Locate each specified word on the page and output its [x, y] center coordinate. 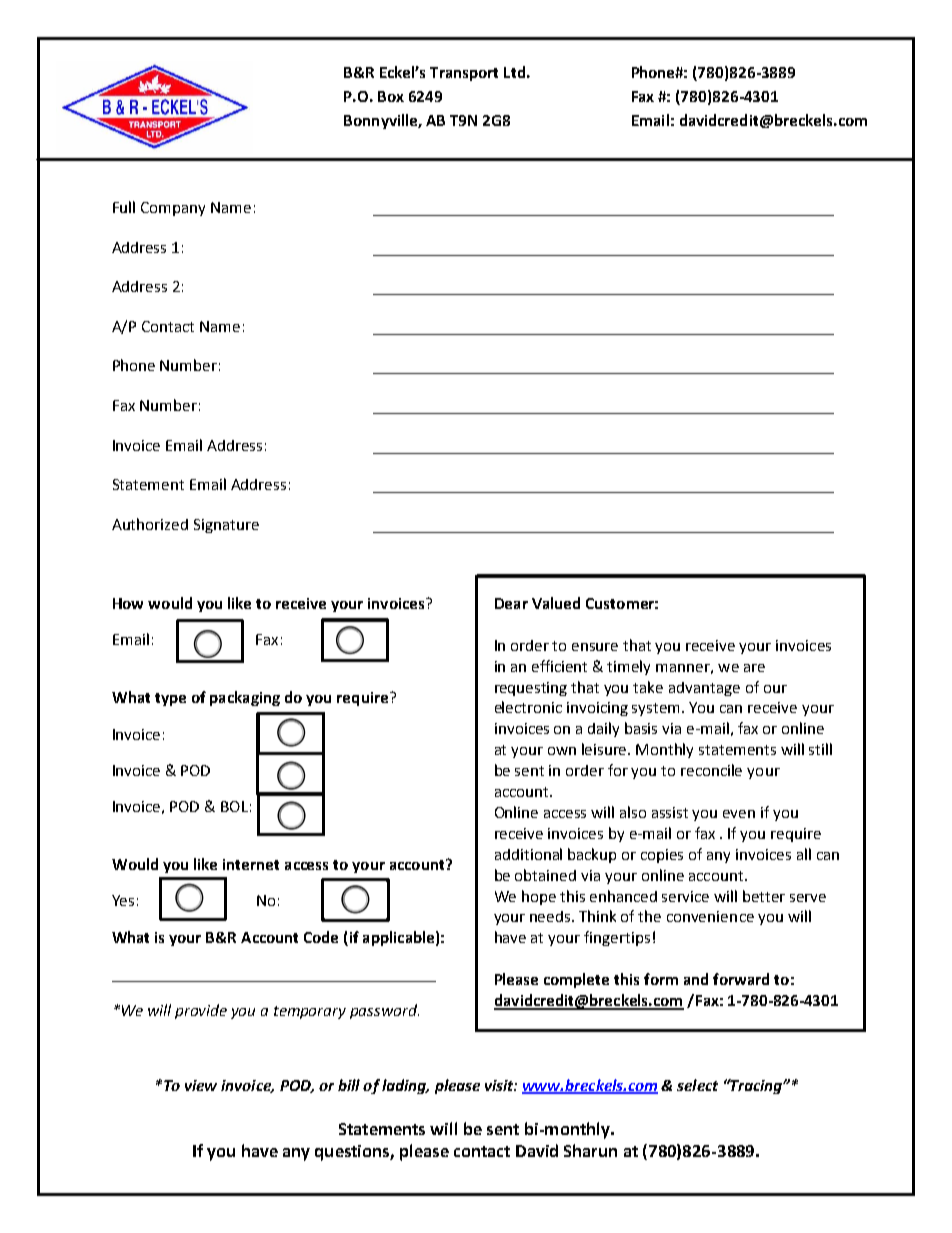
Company [173, 209]
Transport [464, 74]
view [201, 1085]
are [754, 668]
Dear [511, 603]
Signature [226, 526]
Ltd [514, 72]
